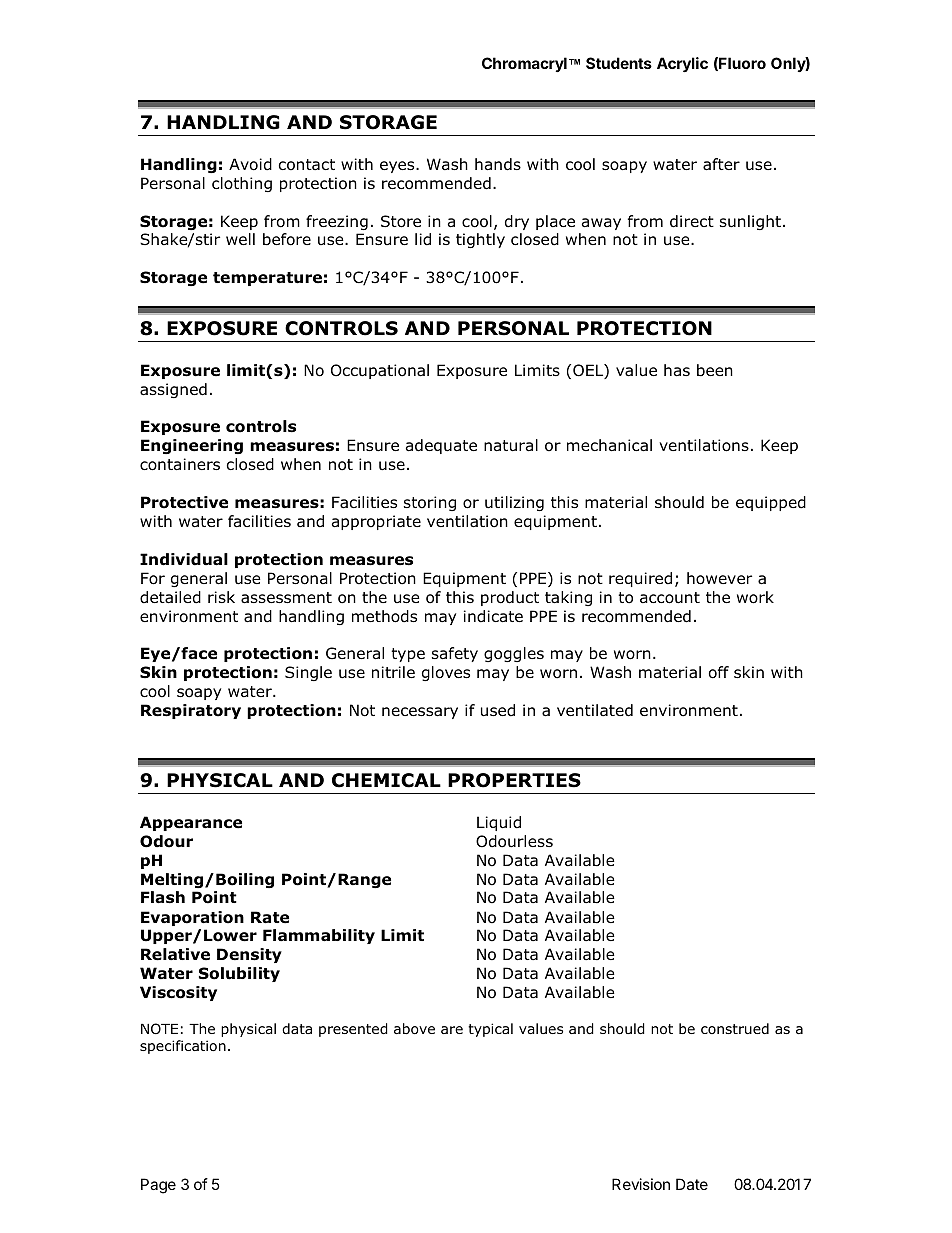 The width and height of the screenshot is (952, 1233). What do you see at coordinates (221, 597) in the screenshot?
I see `risk` at bounding box center [221, 597].
